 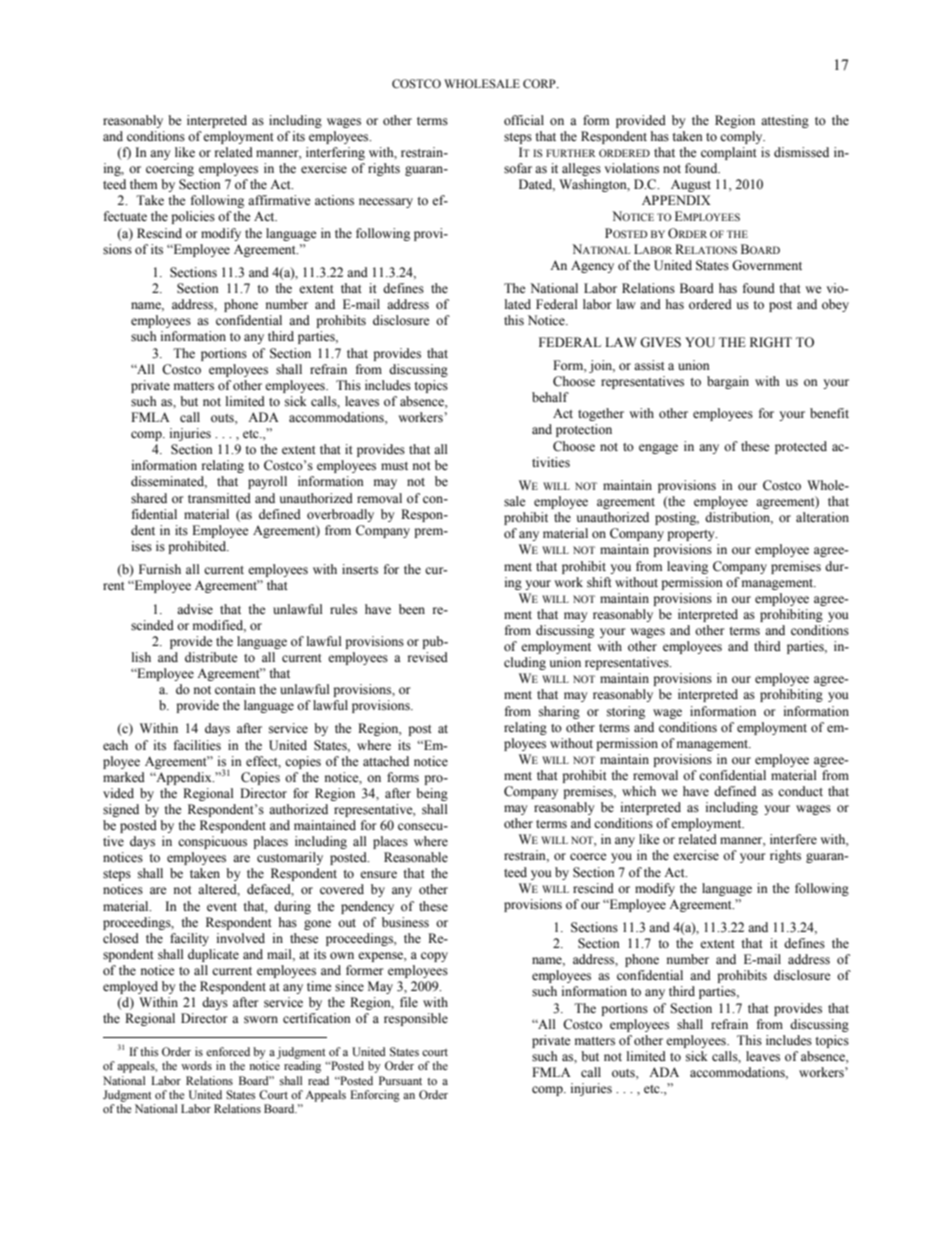 I want to click on dismissed, so click(x=801, y=152).
